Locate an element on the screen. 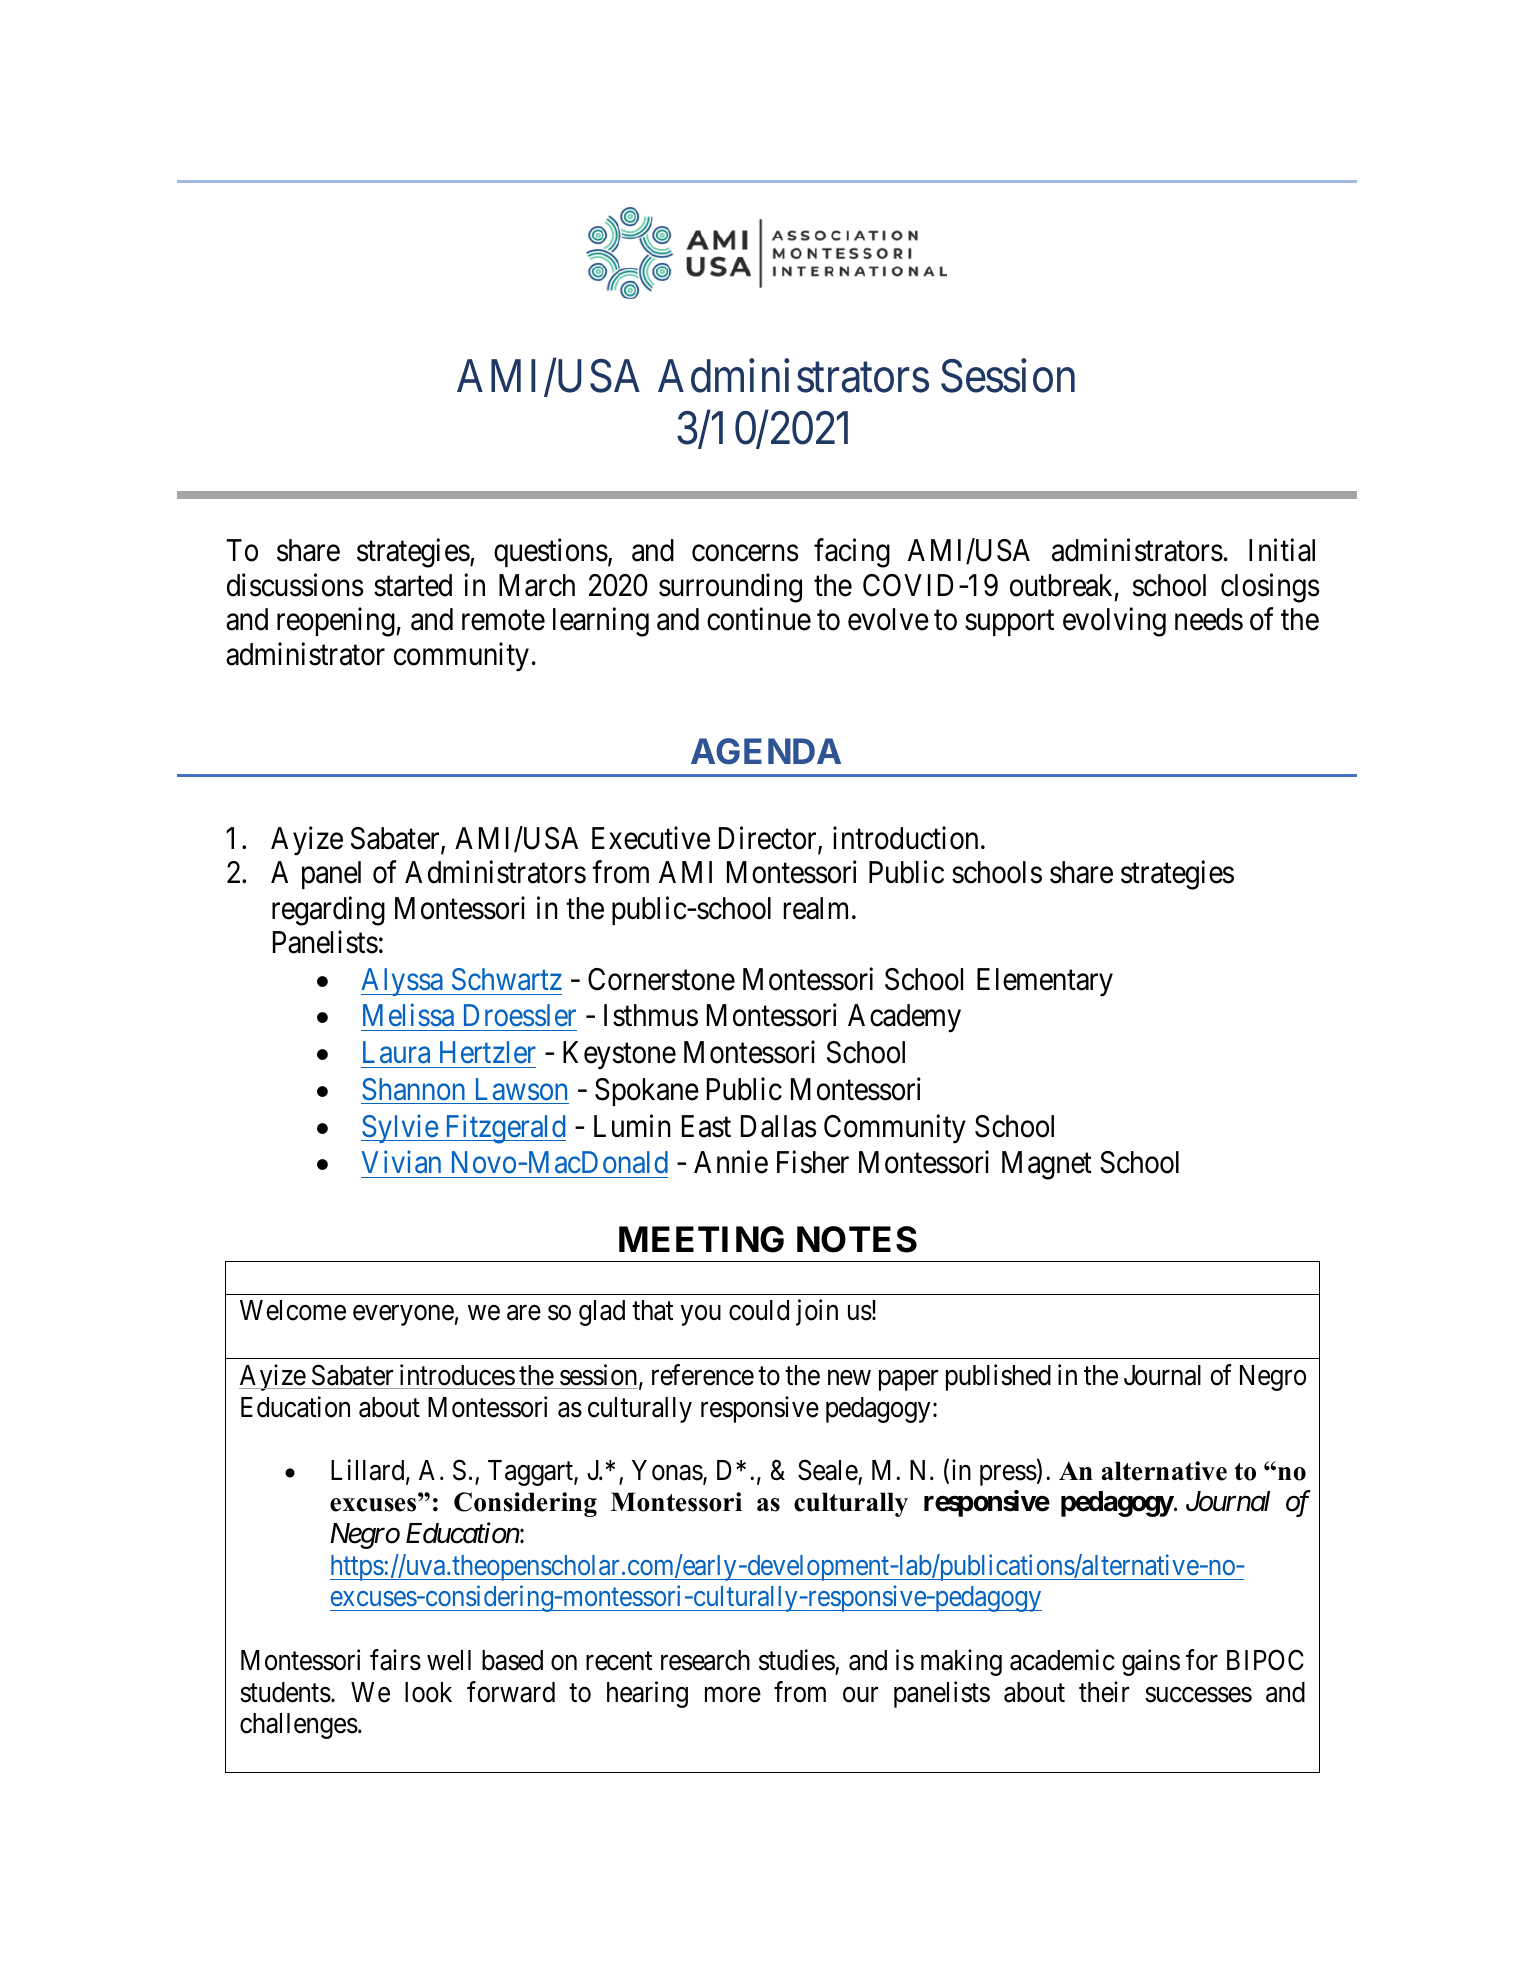 This screenshot has height=1984, width=1533. introduces is located at coordinates (457, 1375).
